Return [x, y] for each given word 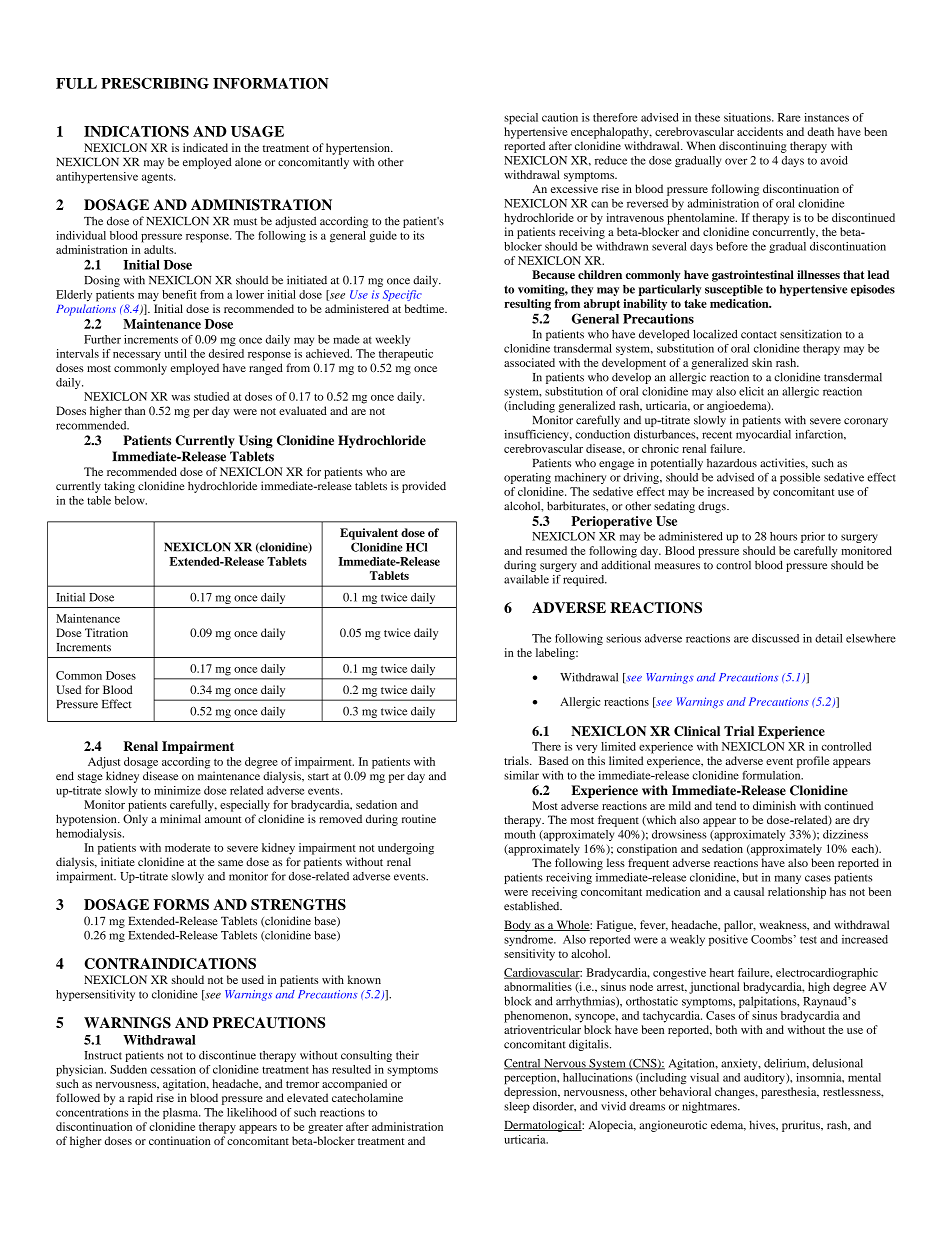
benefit [179, 294]
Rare [789, 117]
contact [759, 335]
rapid [140, 1099]
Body [518, 926]
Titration [106, 632]
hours [783, 536]
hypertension [359, 149]
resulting [527, 305]
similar [521, 775]
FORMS [181, 904]
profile [813, 762]
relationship [797, 893]
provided [424, 487]
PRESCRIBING [155, 83]
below [131, 500]
